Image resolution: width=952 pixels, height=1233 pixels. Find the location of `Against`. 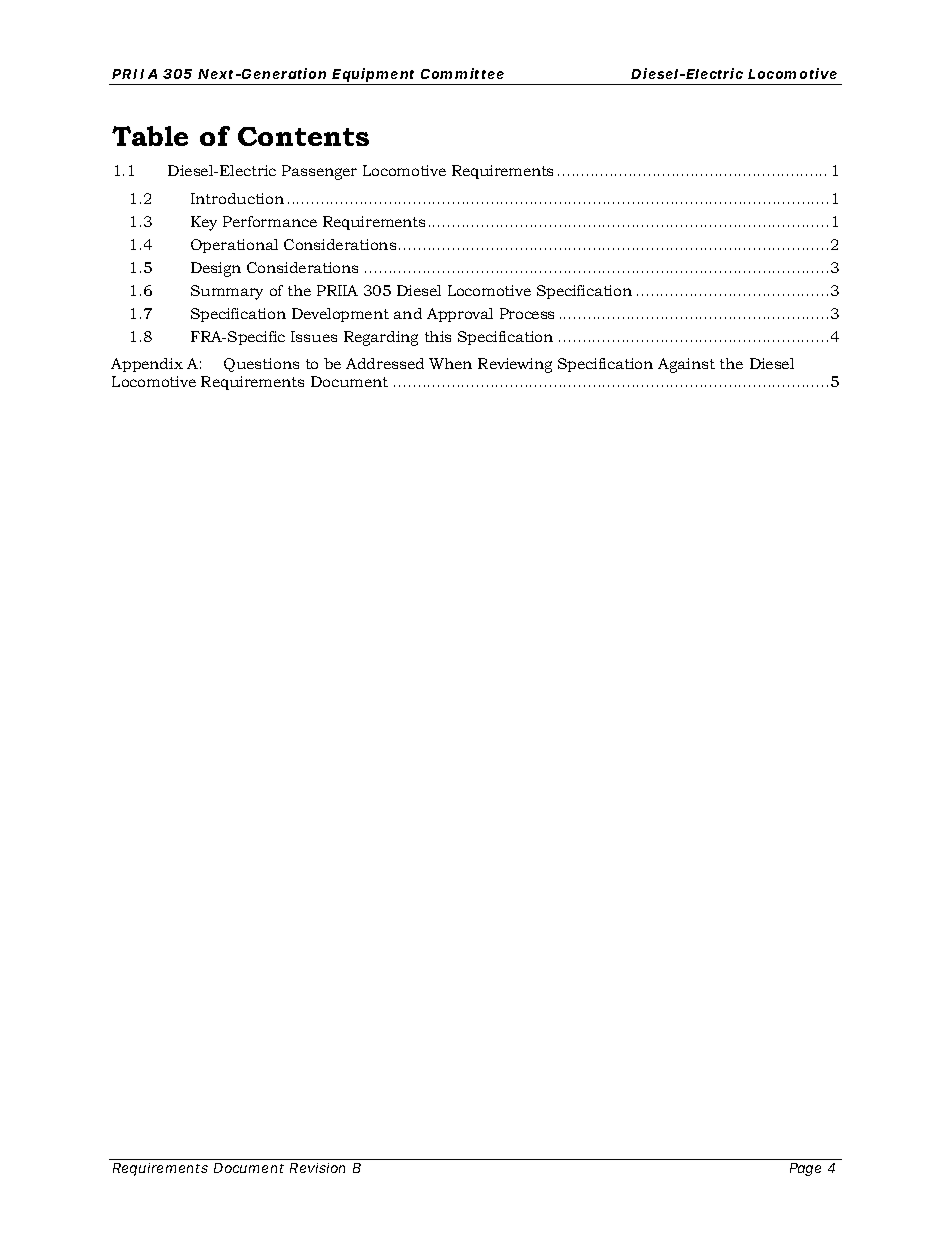

Against is located at coordinates (686, 365).
